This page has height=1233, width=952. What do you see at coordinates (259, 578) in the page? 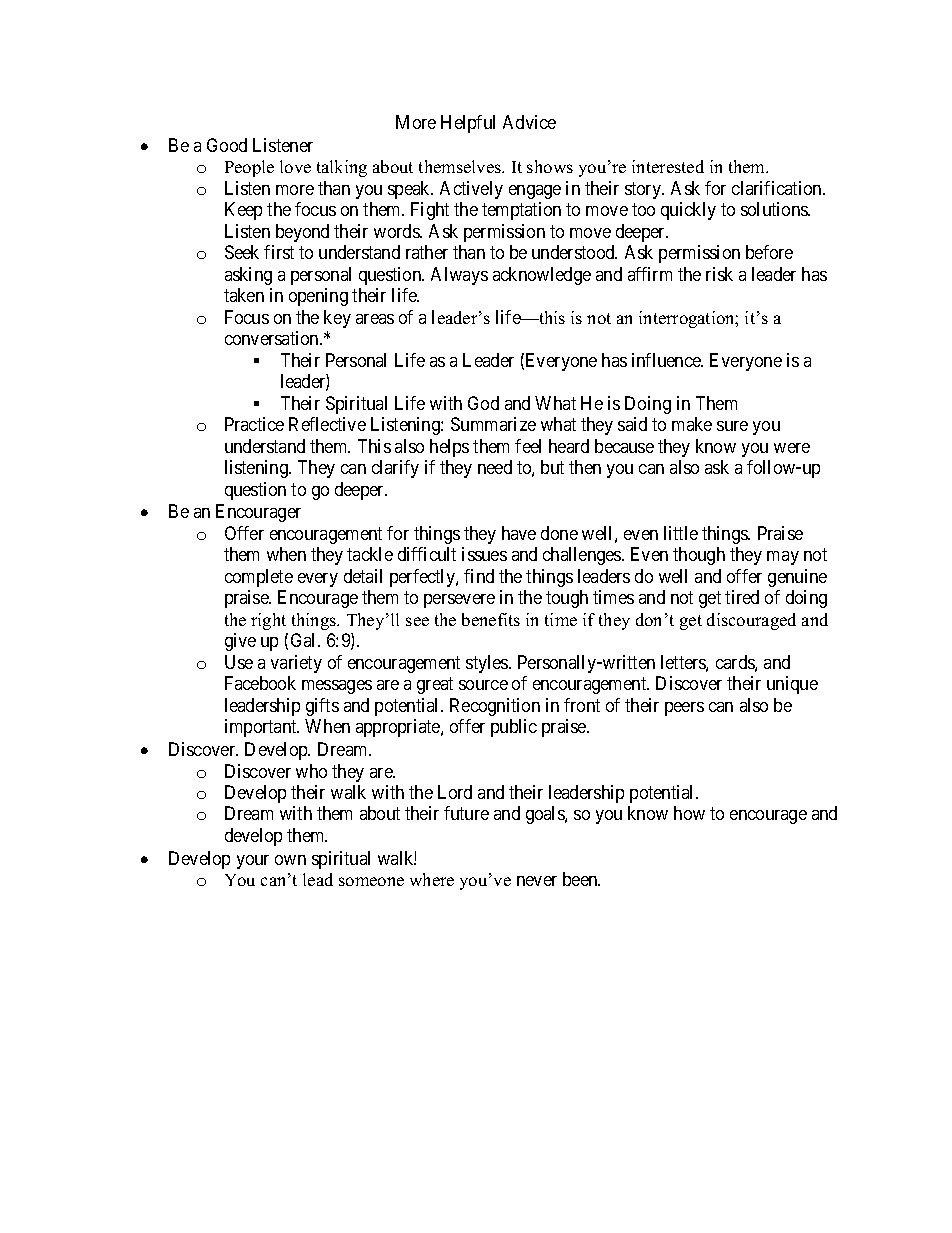
I see `complete` at bounding box center [259, 578].
